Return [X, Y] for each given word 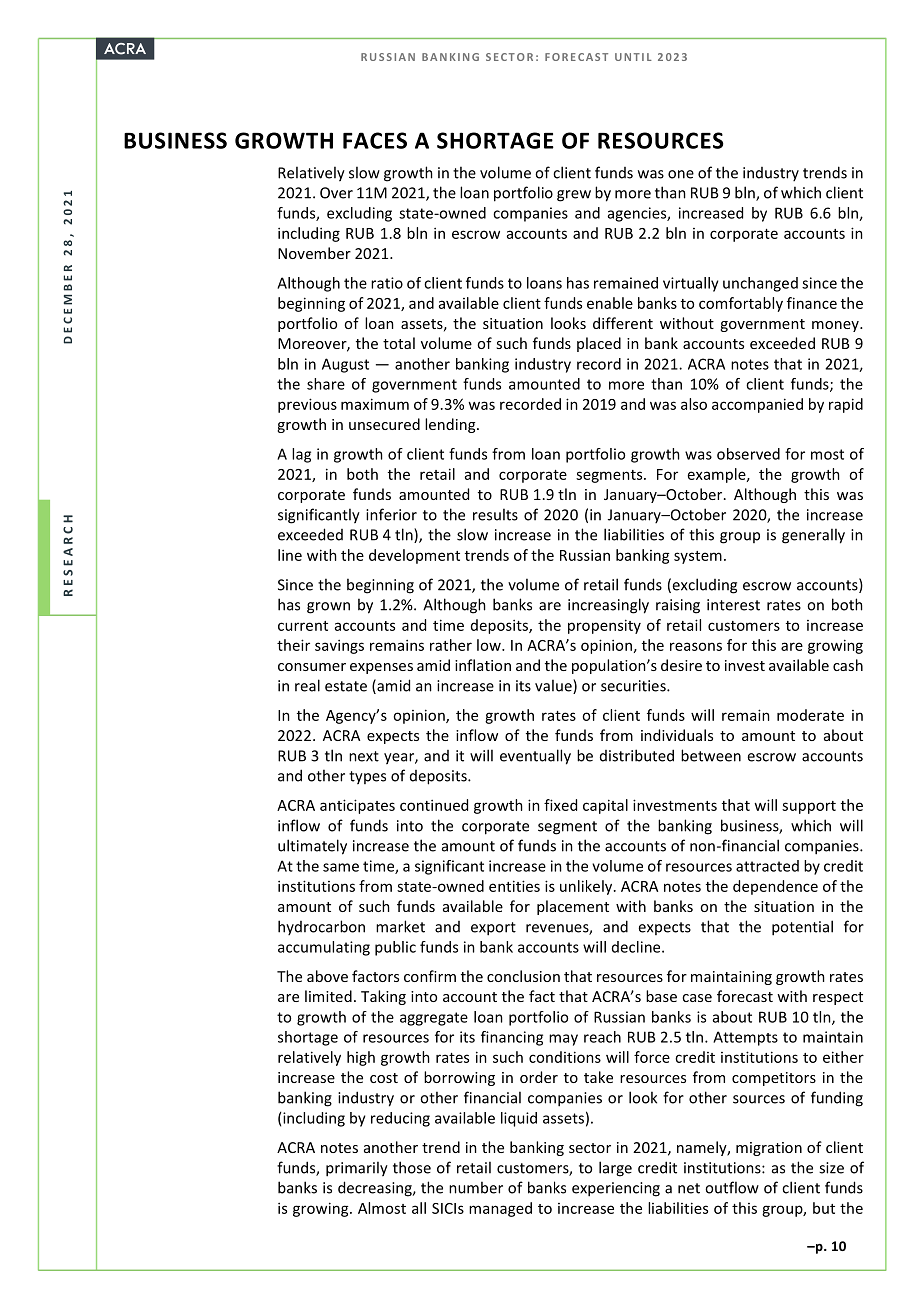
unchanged [760, 284]
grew [574, 196]
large [615, 1169]
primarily [357, 1169]
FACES [375, 140]
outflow [732, 1187]
